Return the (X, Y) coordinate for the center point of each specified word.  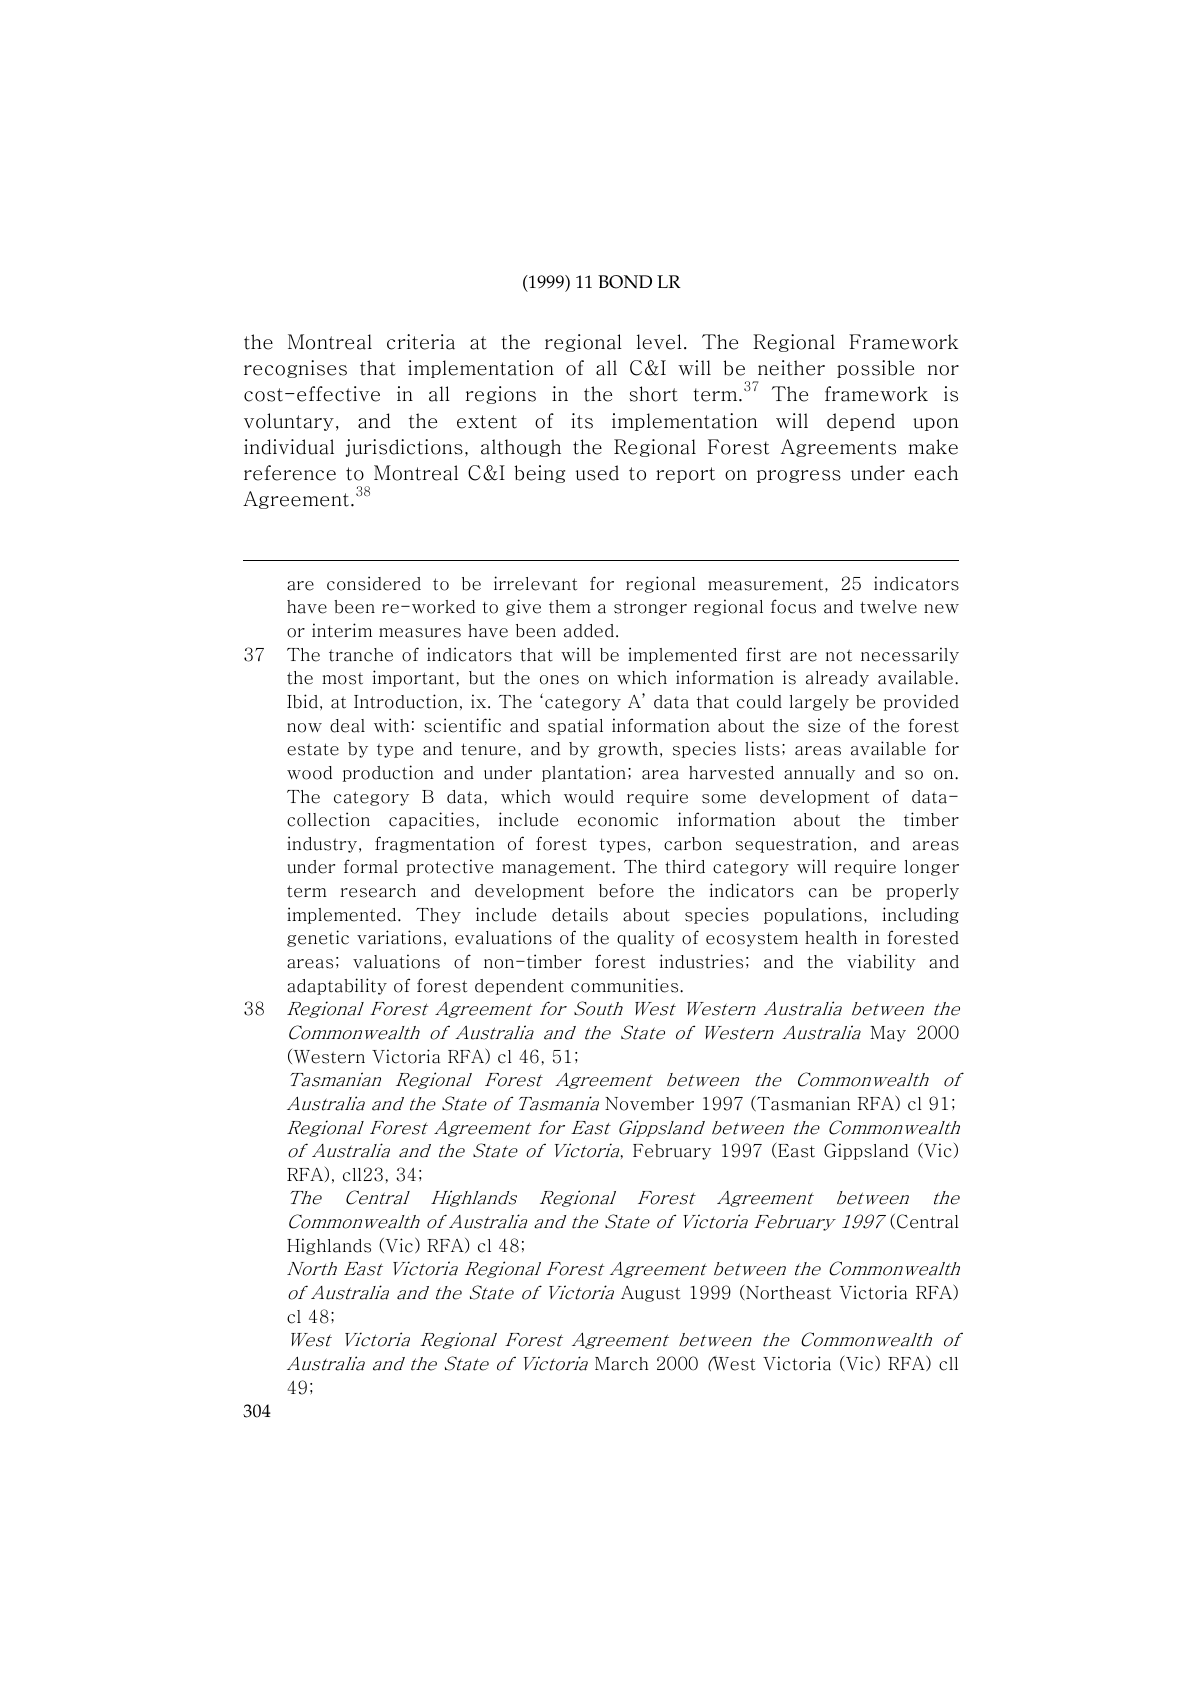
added (589, 631)
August (650, 1294)
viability (881, 962)
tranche (361, 655)
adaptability (337, 986)
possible (875, 369)
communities (626, 985)
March (621, 1364)
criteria (421, 342)
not (839, 655)
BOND (625, 282)
